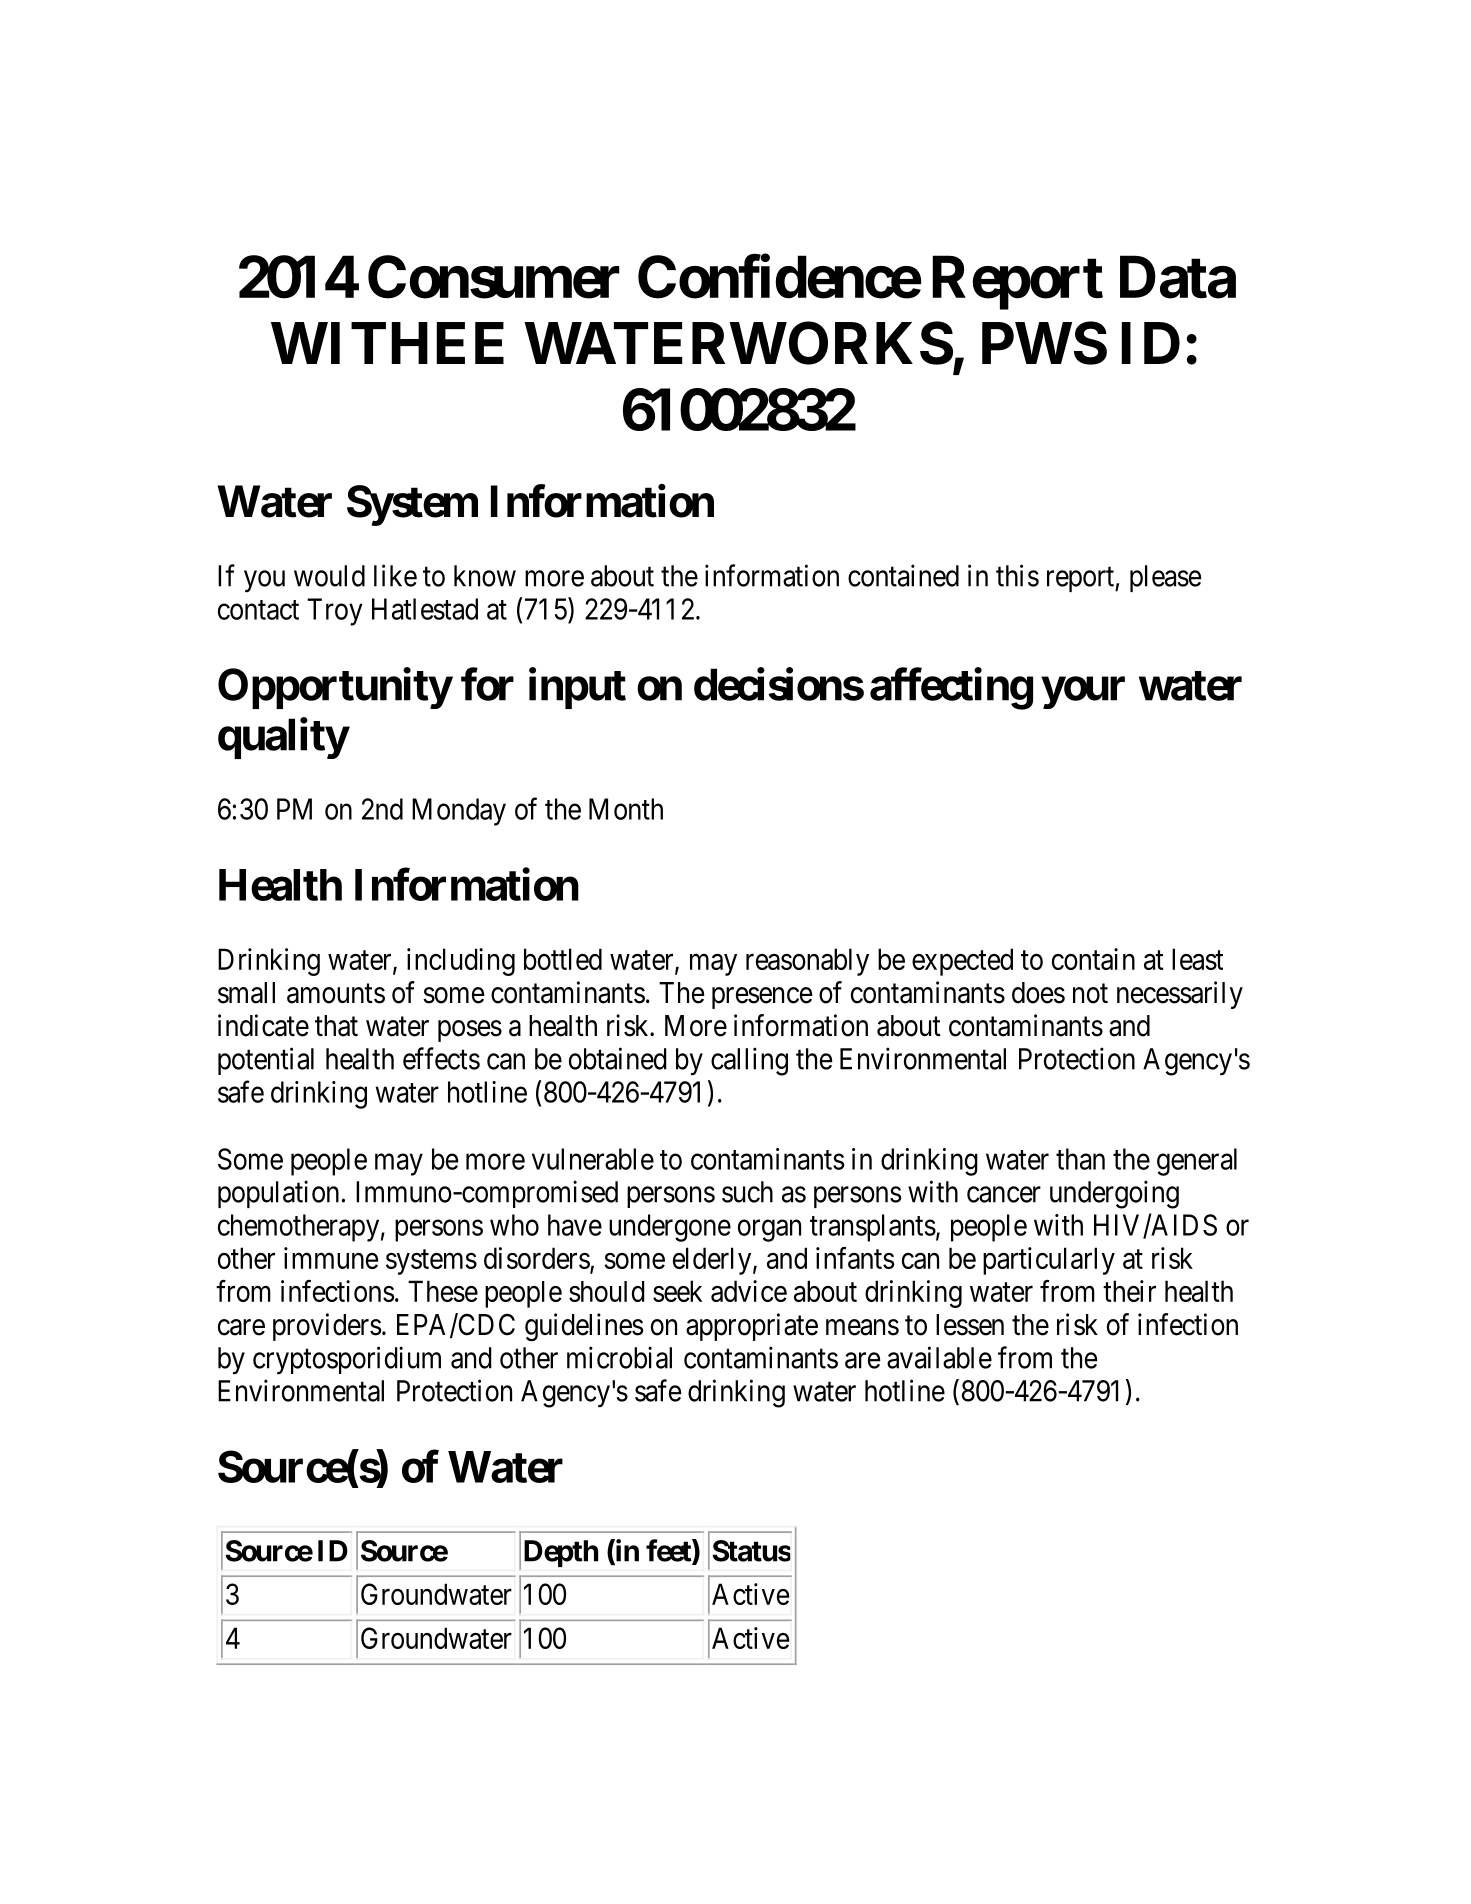  Describe the element at coordinates (485, 576) in the screenshot. I see `know` at that location.
